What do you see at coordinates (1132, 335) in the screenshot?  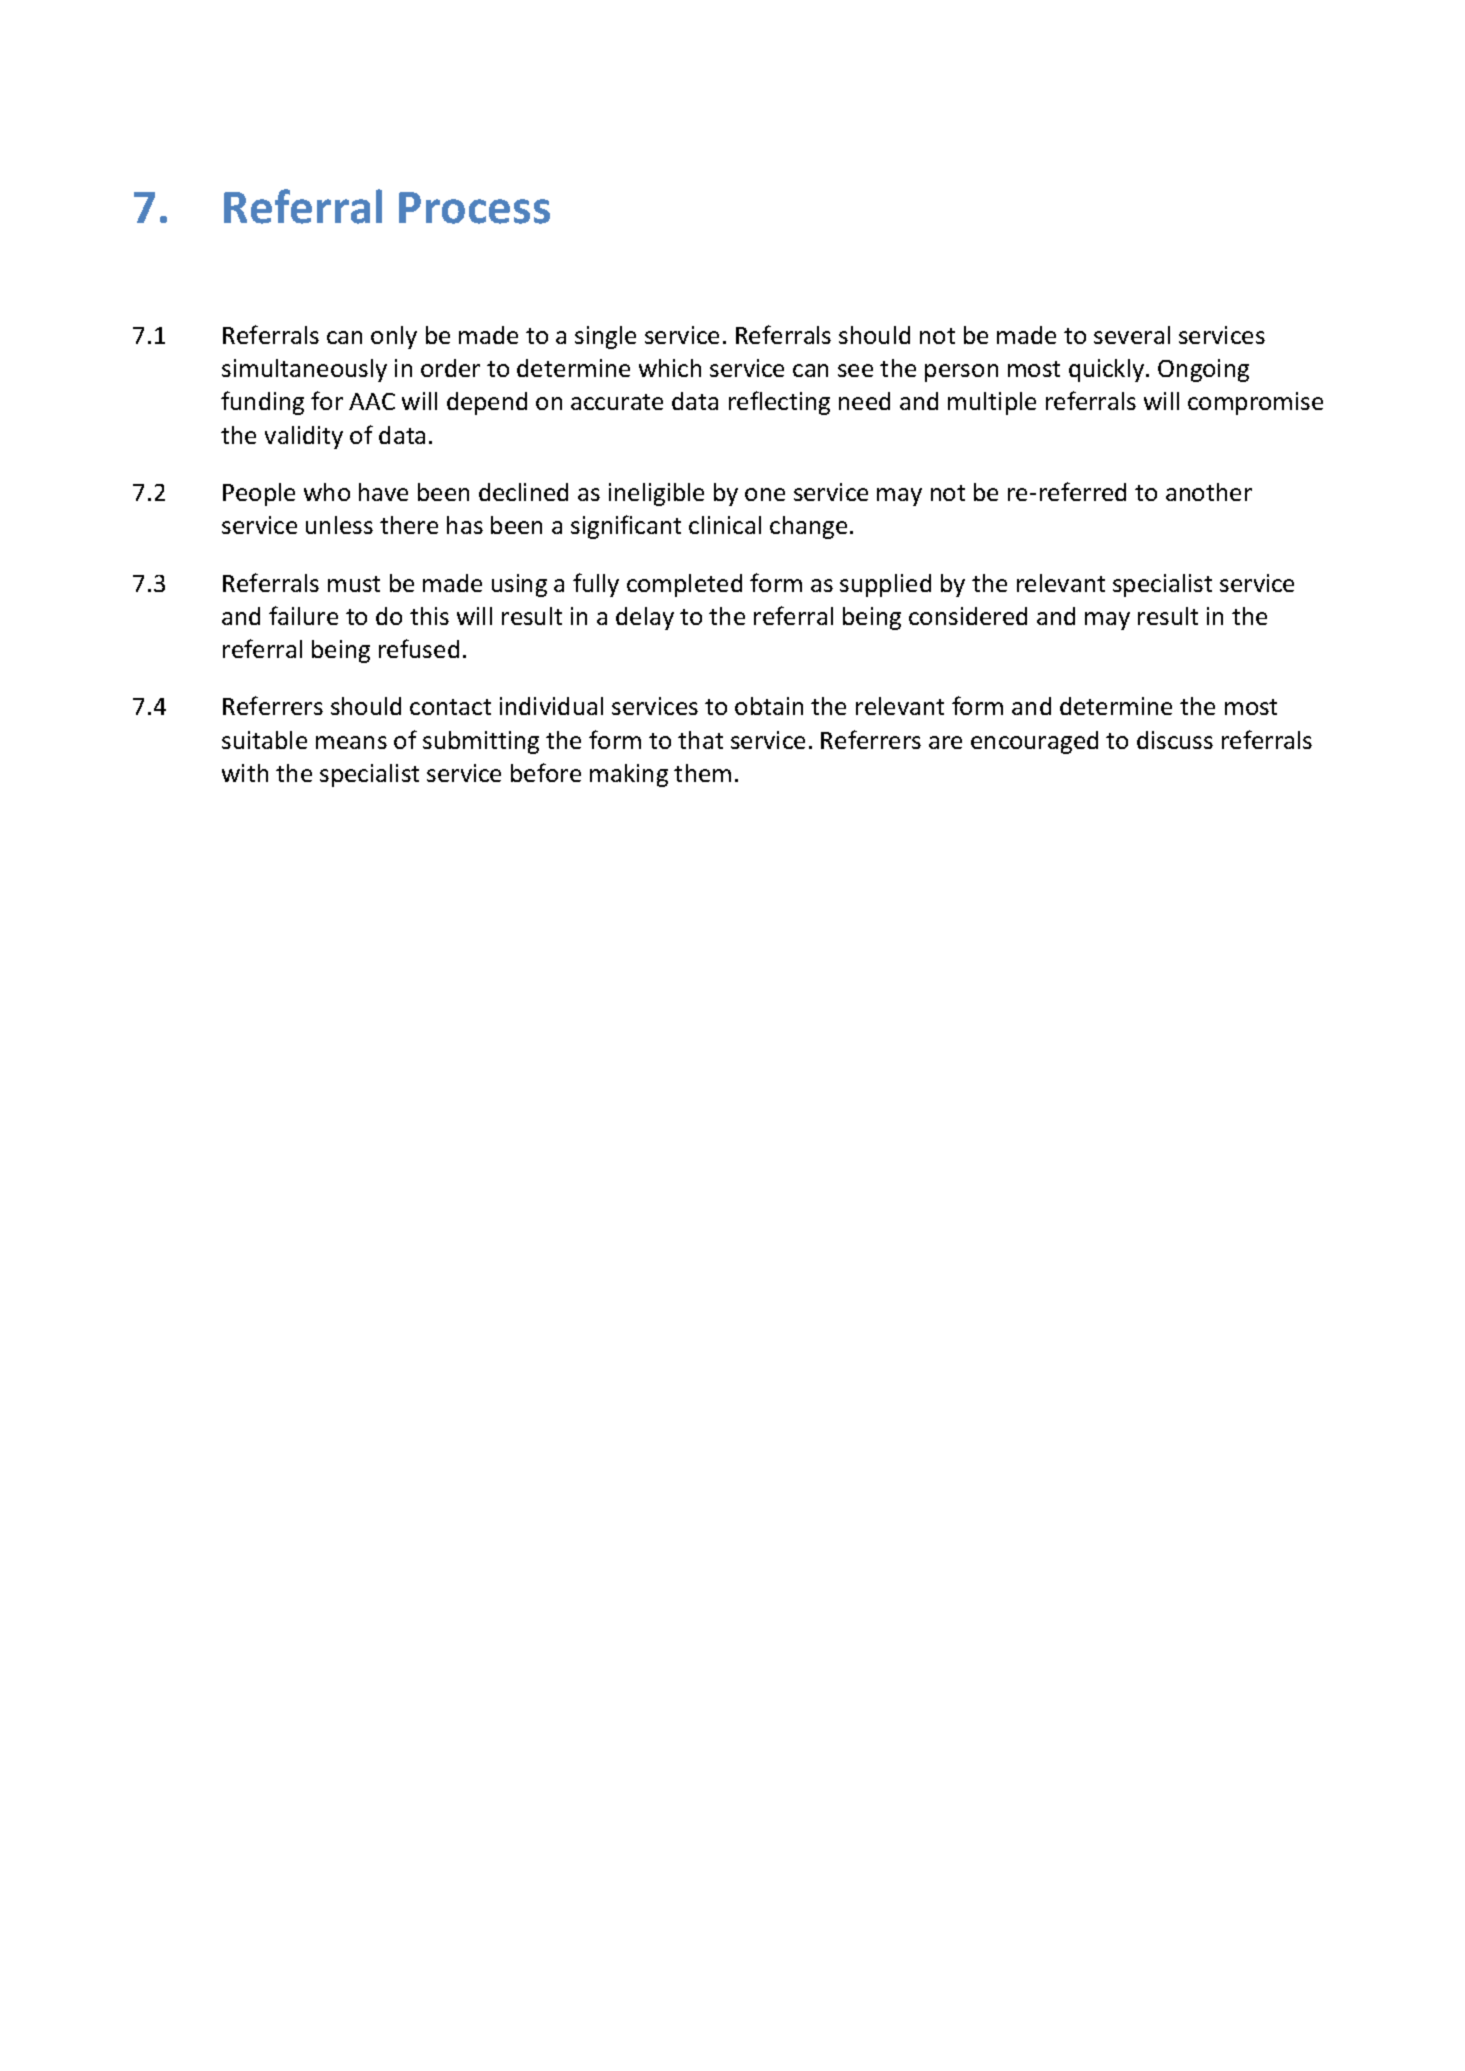 I see `several` at bounding box center [1132, 335].
